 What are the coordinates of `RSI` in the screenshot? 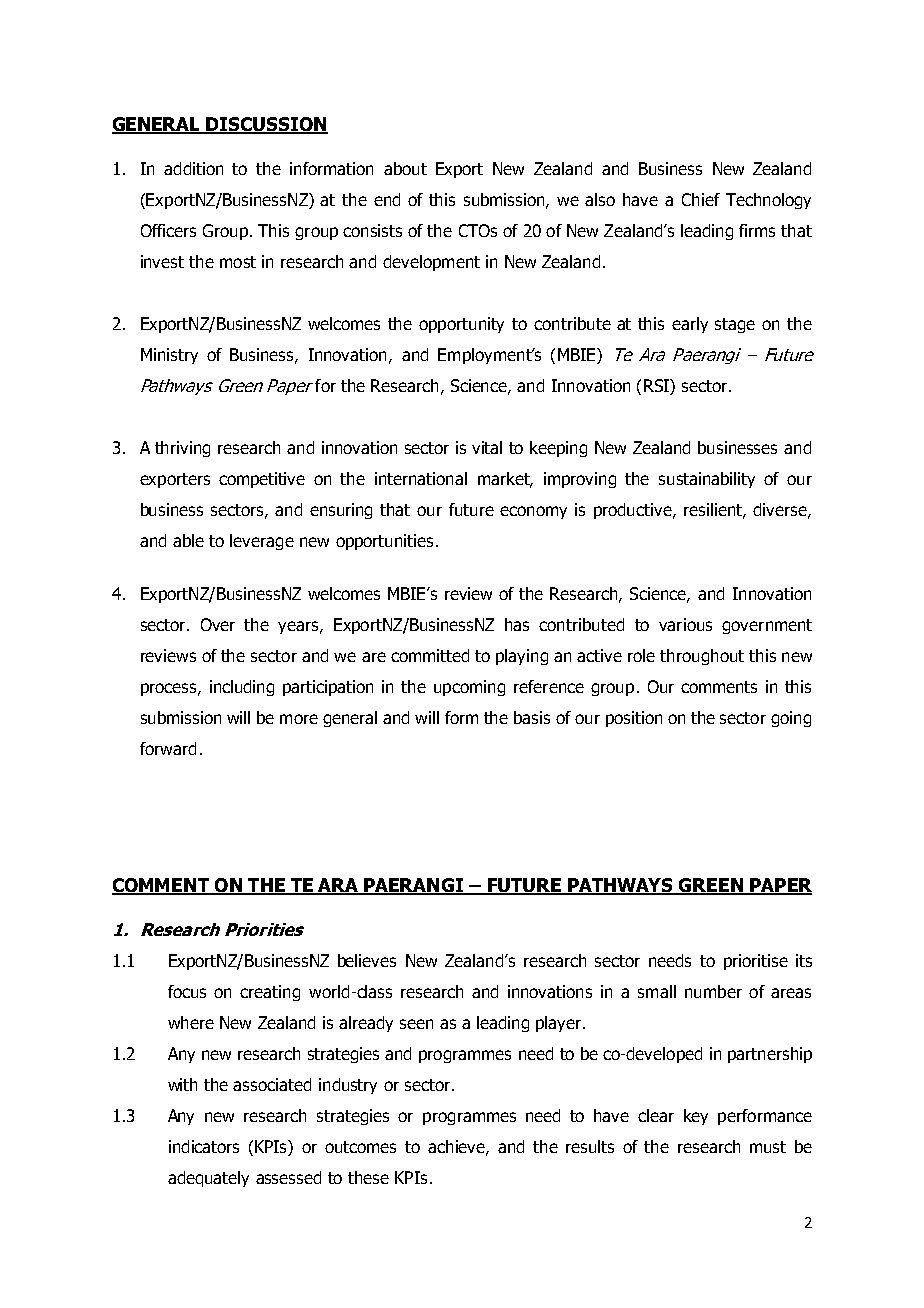 It's located at (657, 385).
